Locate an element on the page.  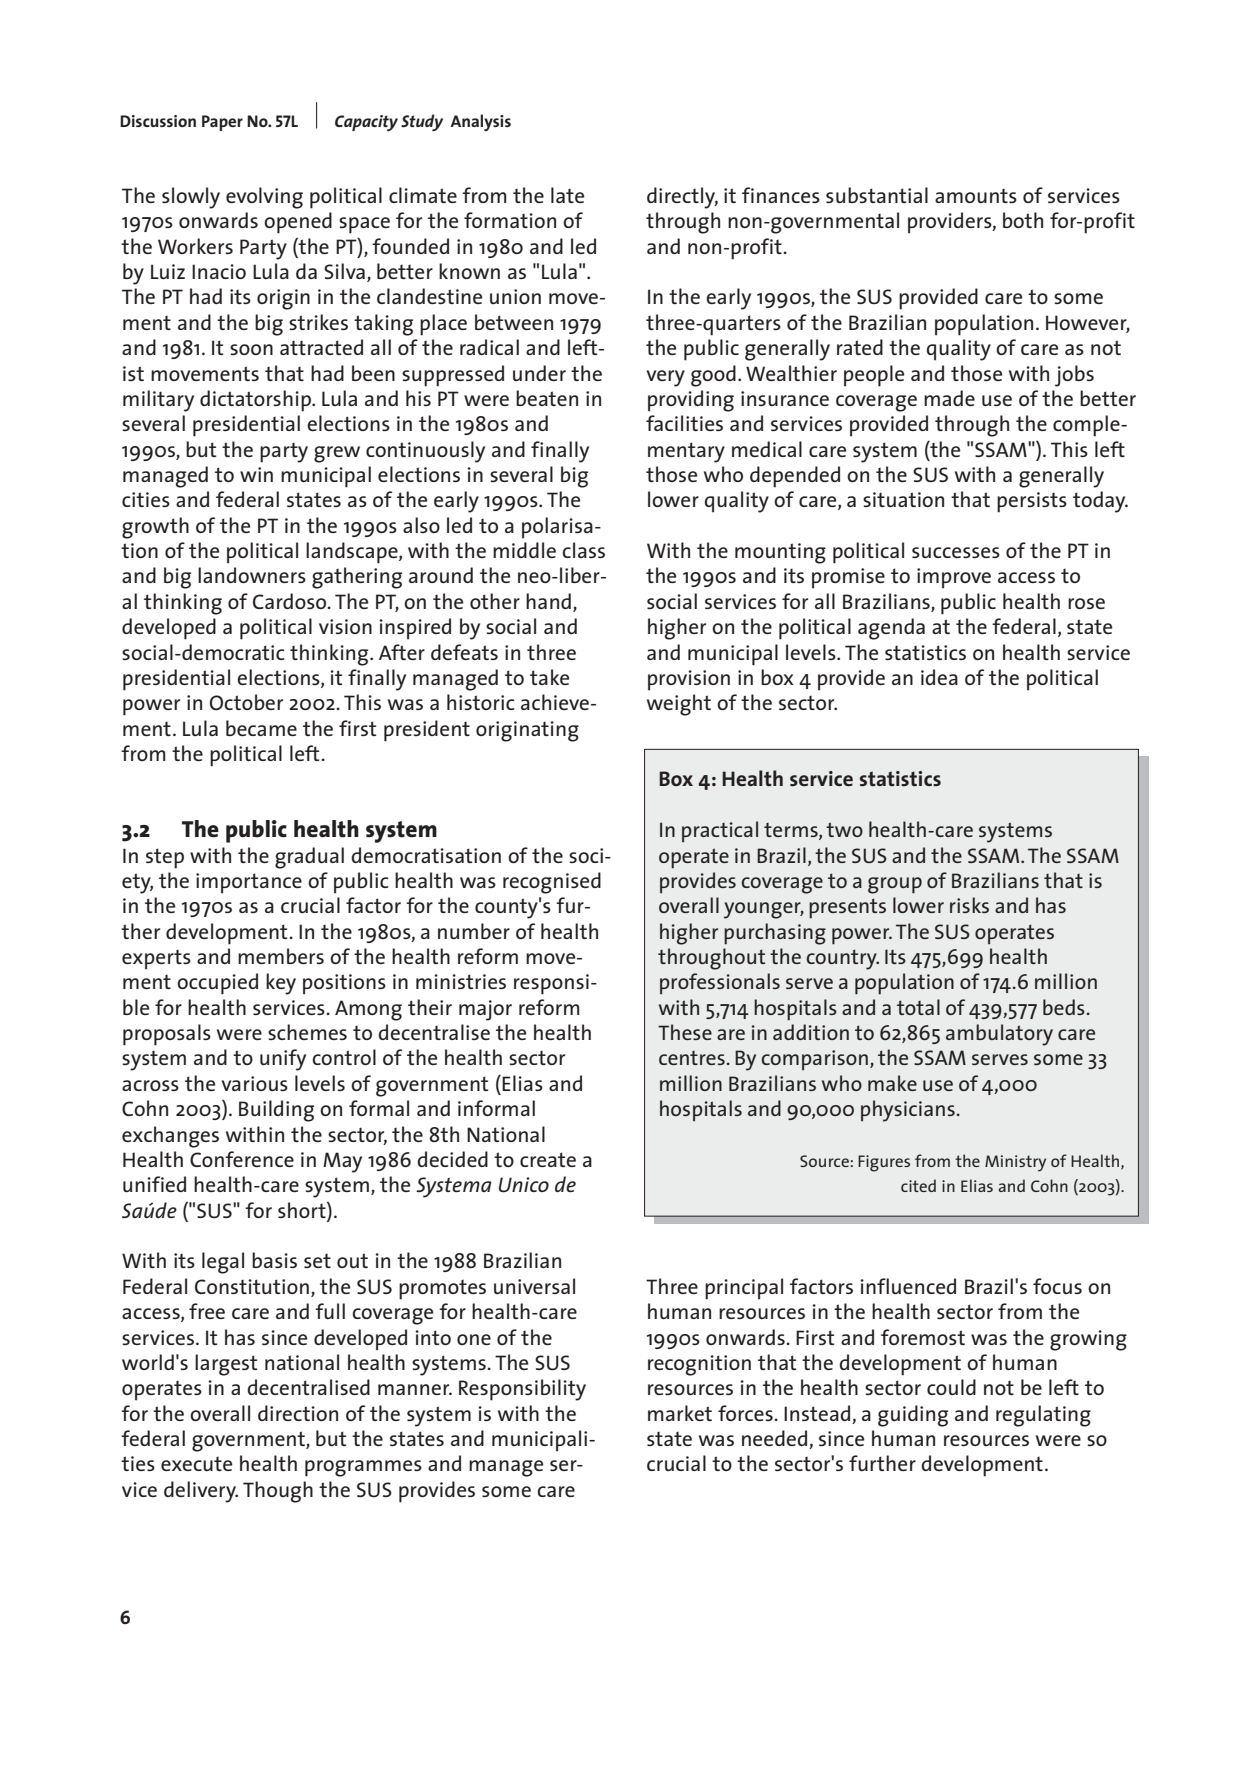
class is located at coordinates (583, 550).
